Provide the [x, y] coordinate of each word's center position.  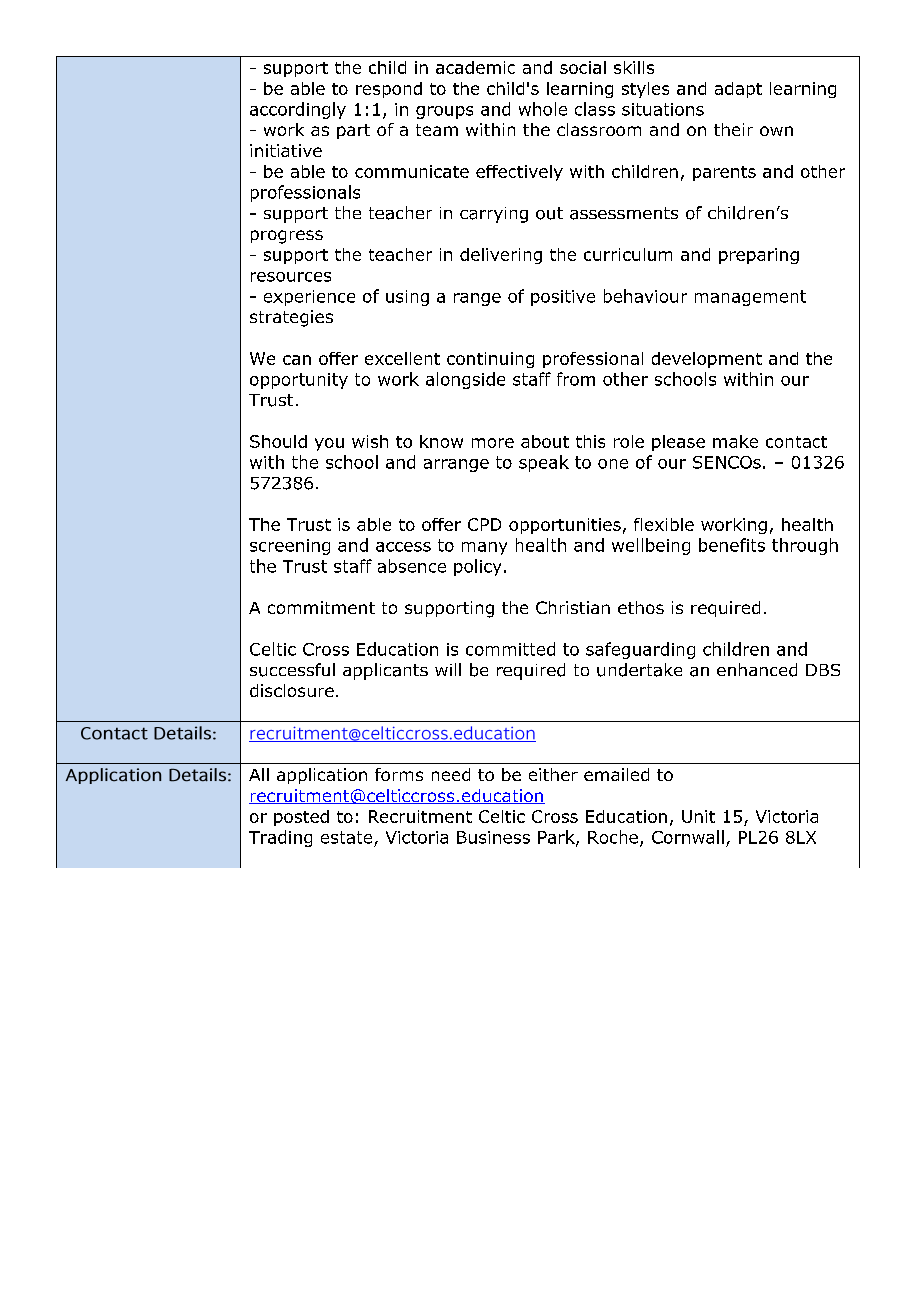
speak [544, 463]
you [329, 444]
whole [543, 109]
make [735, 441]
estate [346, 837]
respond [389, 90]
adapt [738, 90]
